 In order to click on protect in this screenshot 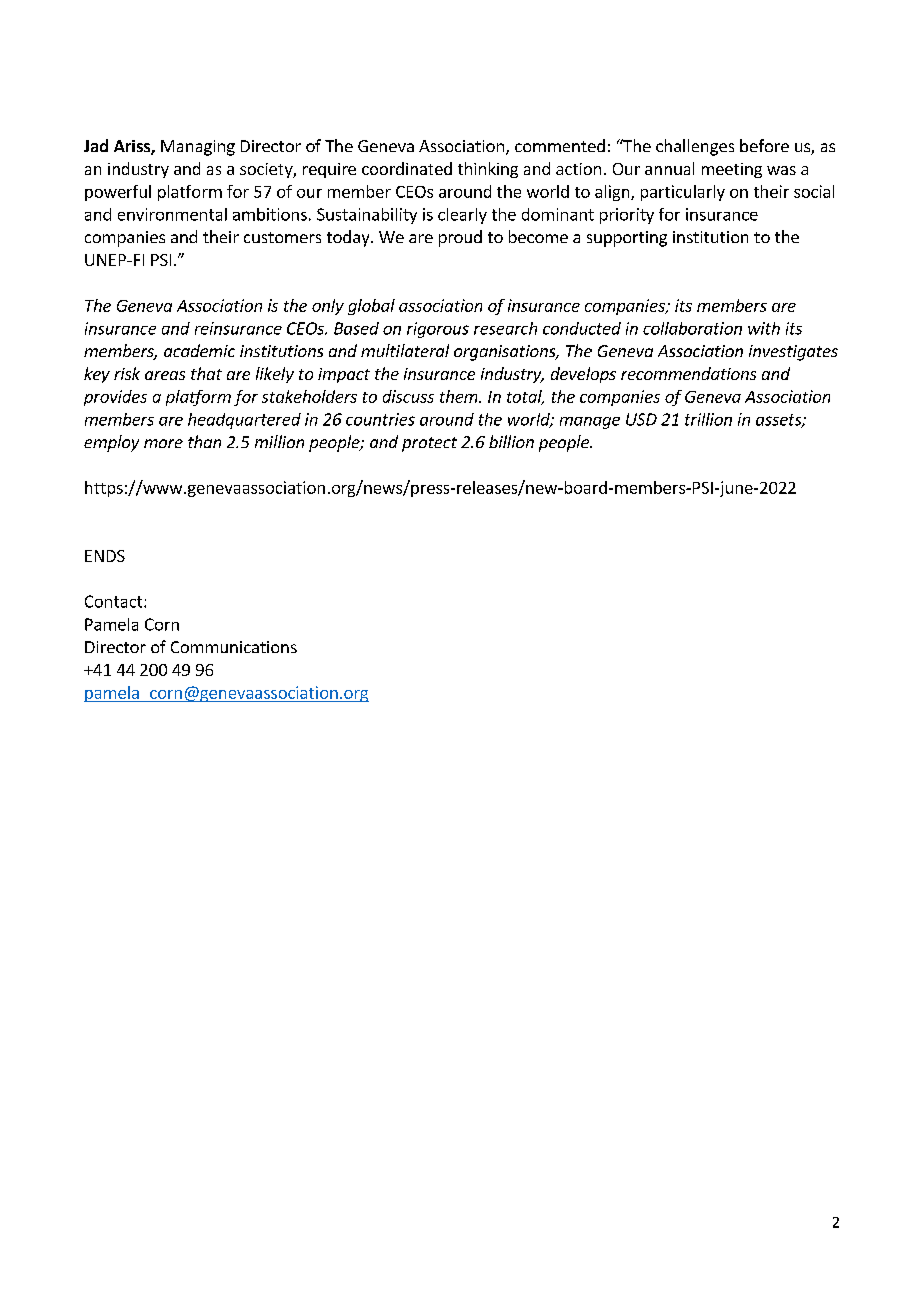, I will do `click(429, 444)`.
